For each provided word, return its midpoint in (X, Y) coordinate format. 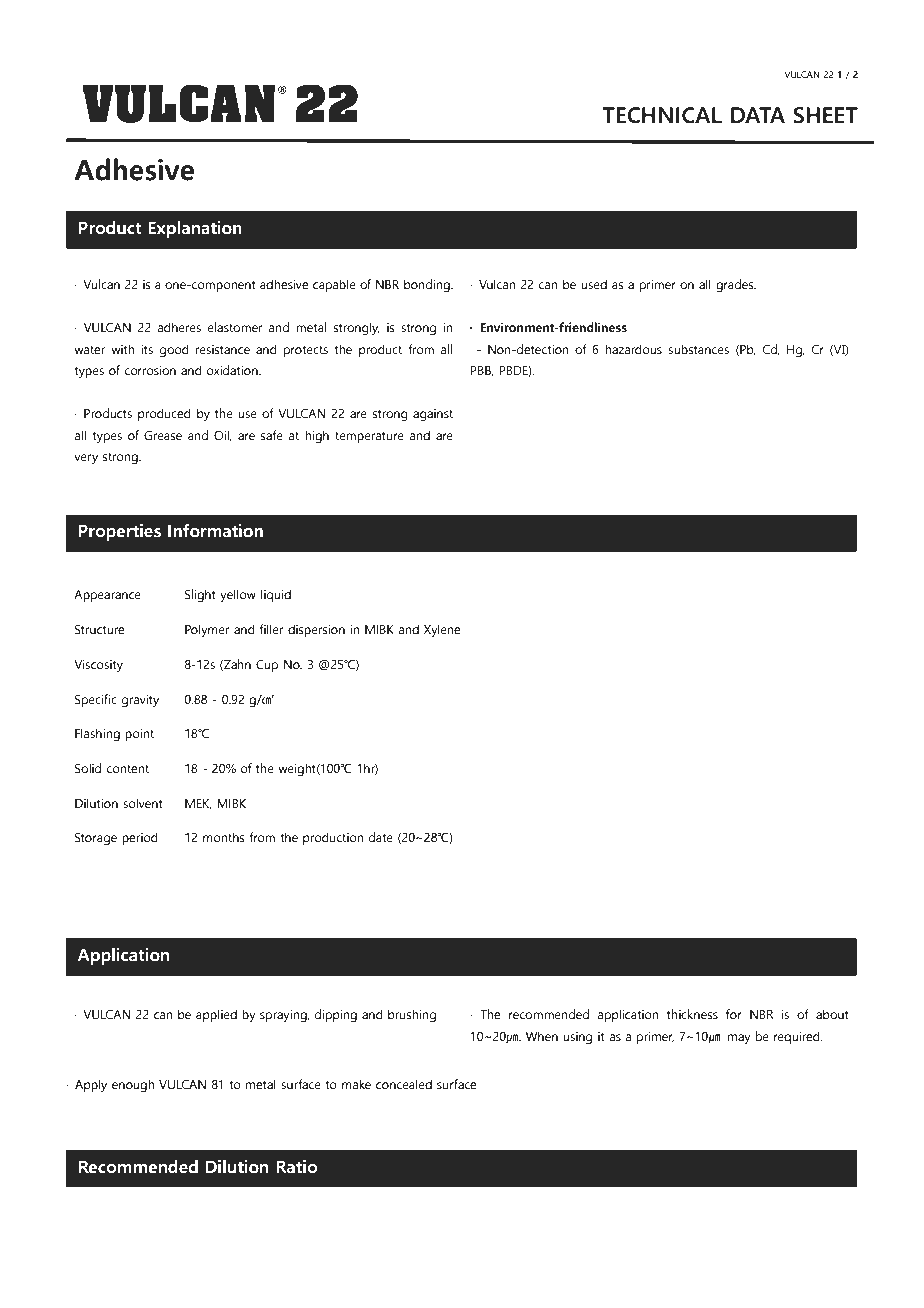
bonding (428, 285)
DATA (758, 115)
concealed (404, 1084)
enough (133, 1085)
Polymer (207, 630)
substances (698, 349)
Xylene (442, 630)
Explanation (195, 229)
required (798, 1037)
